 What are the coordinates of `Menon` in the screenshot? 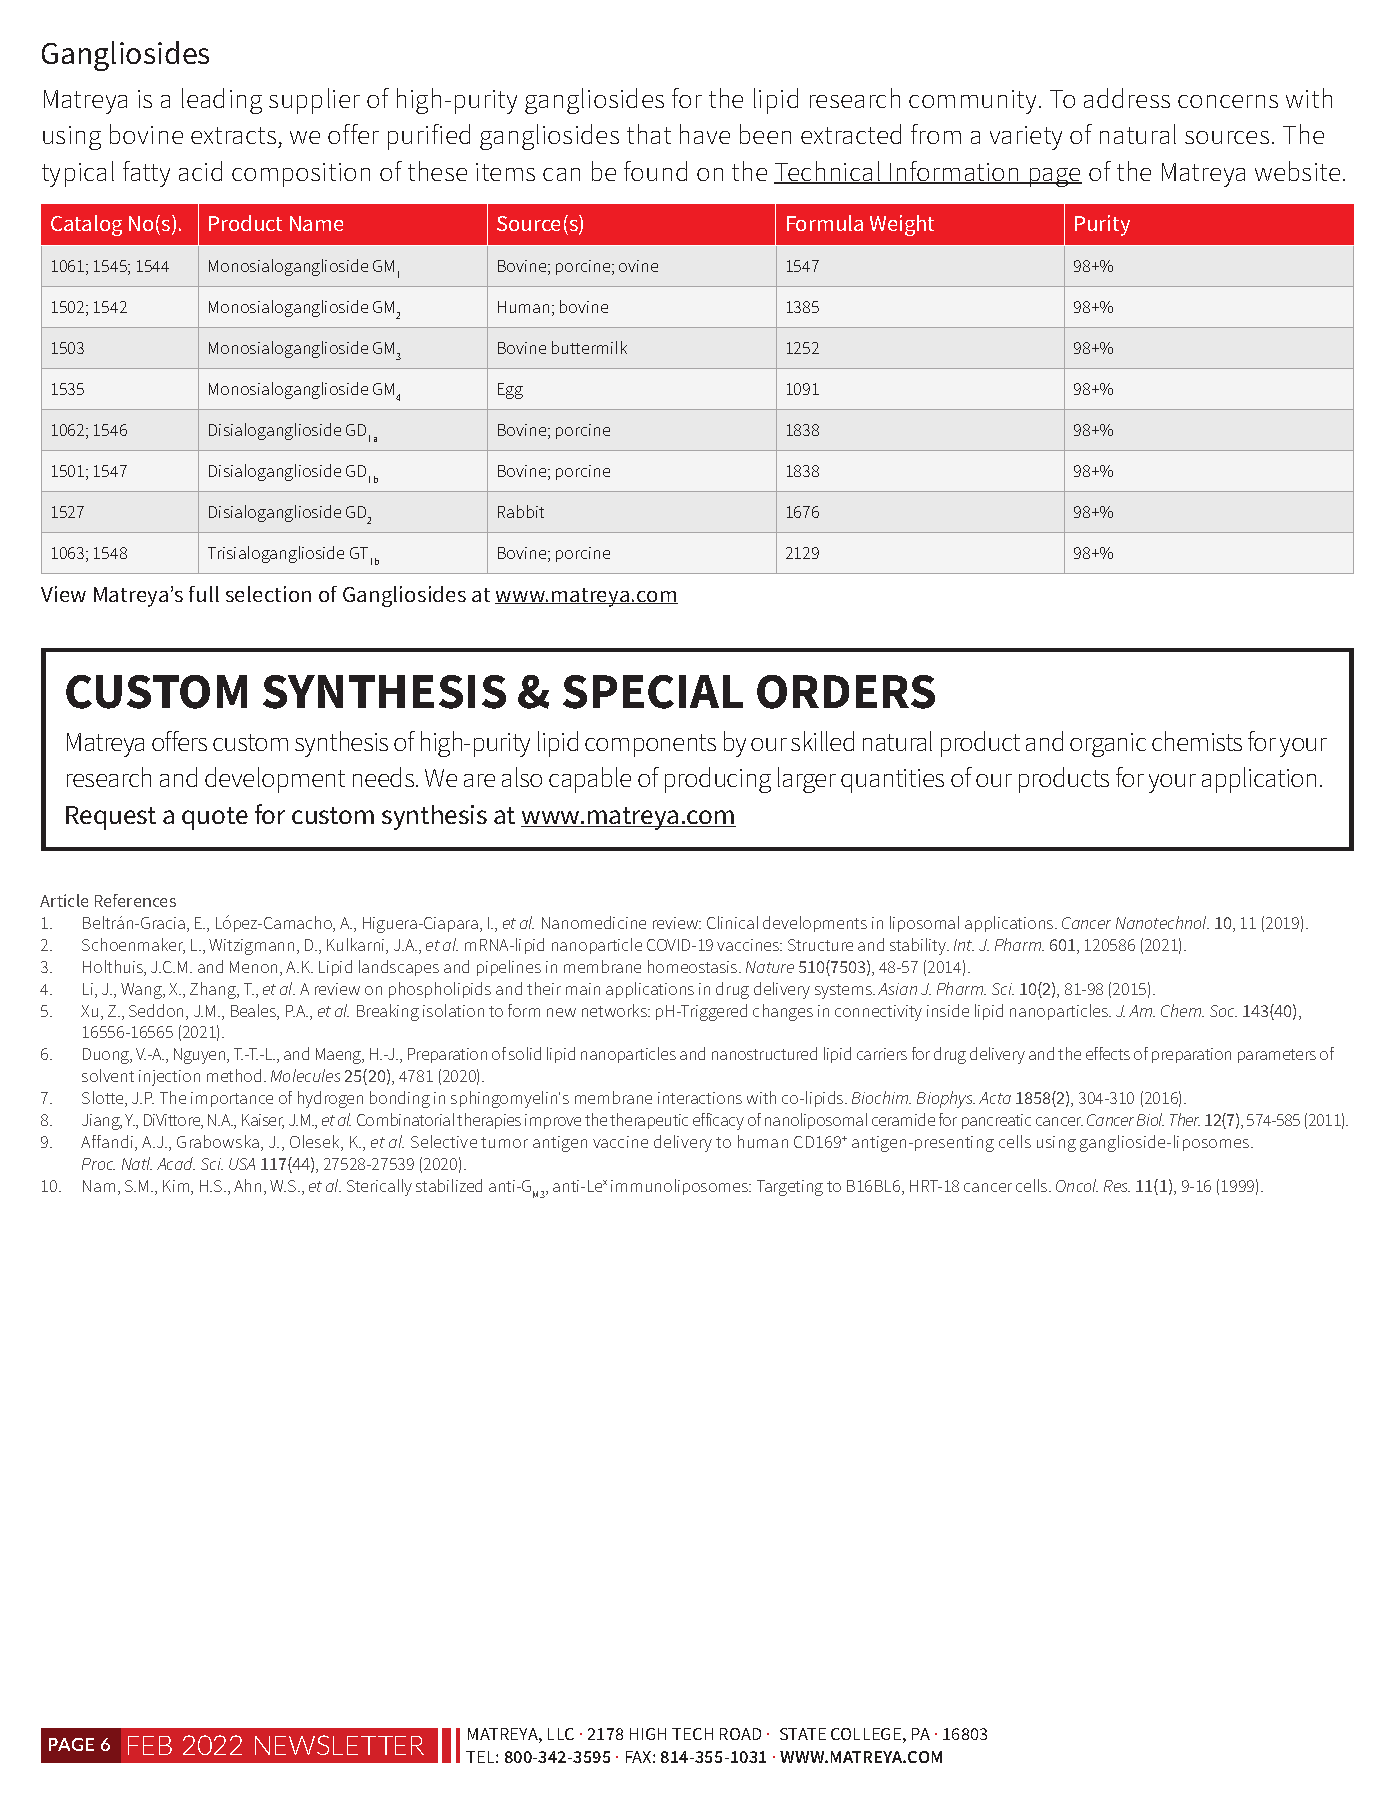 It's located at (253, 967).
